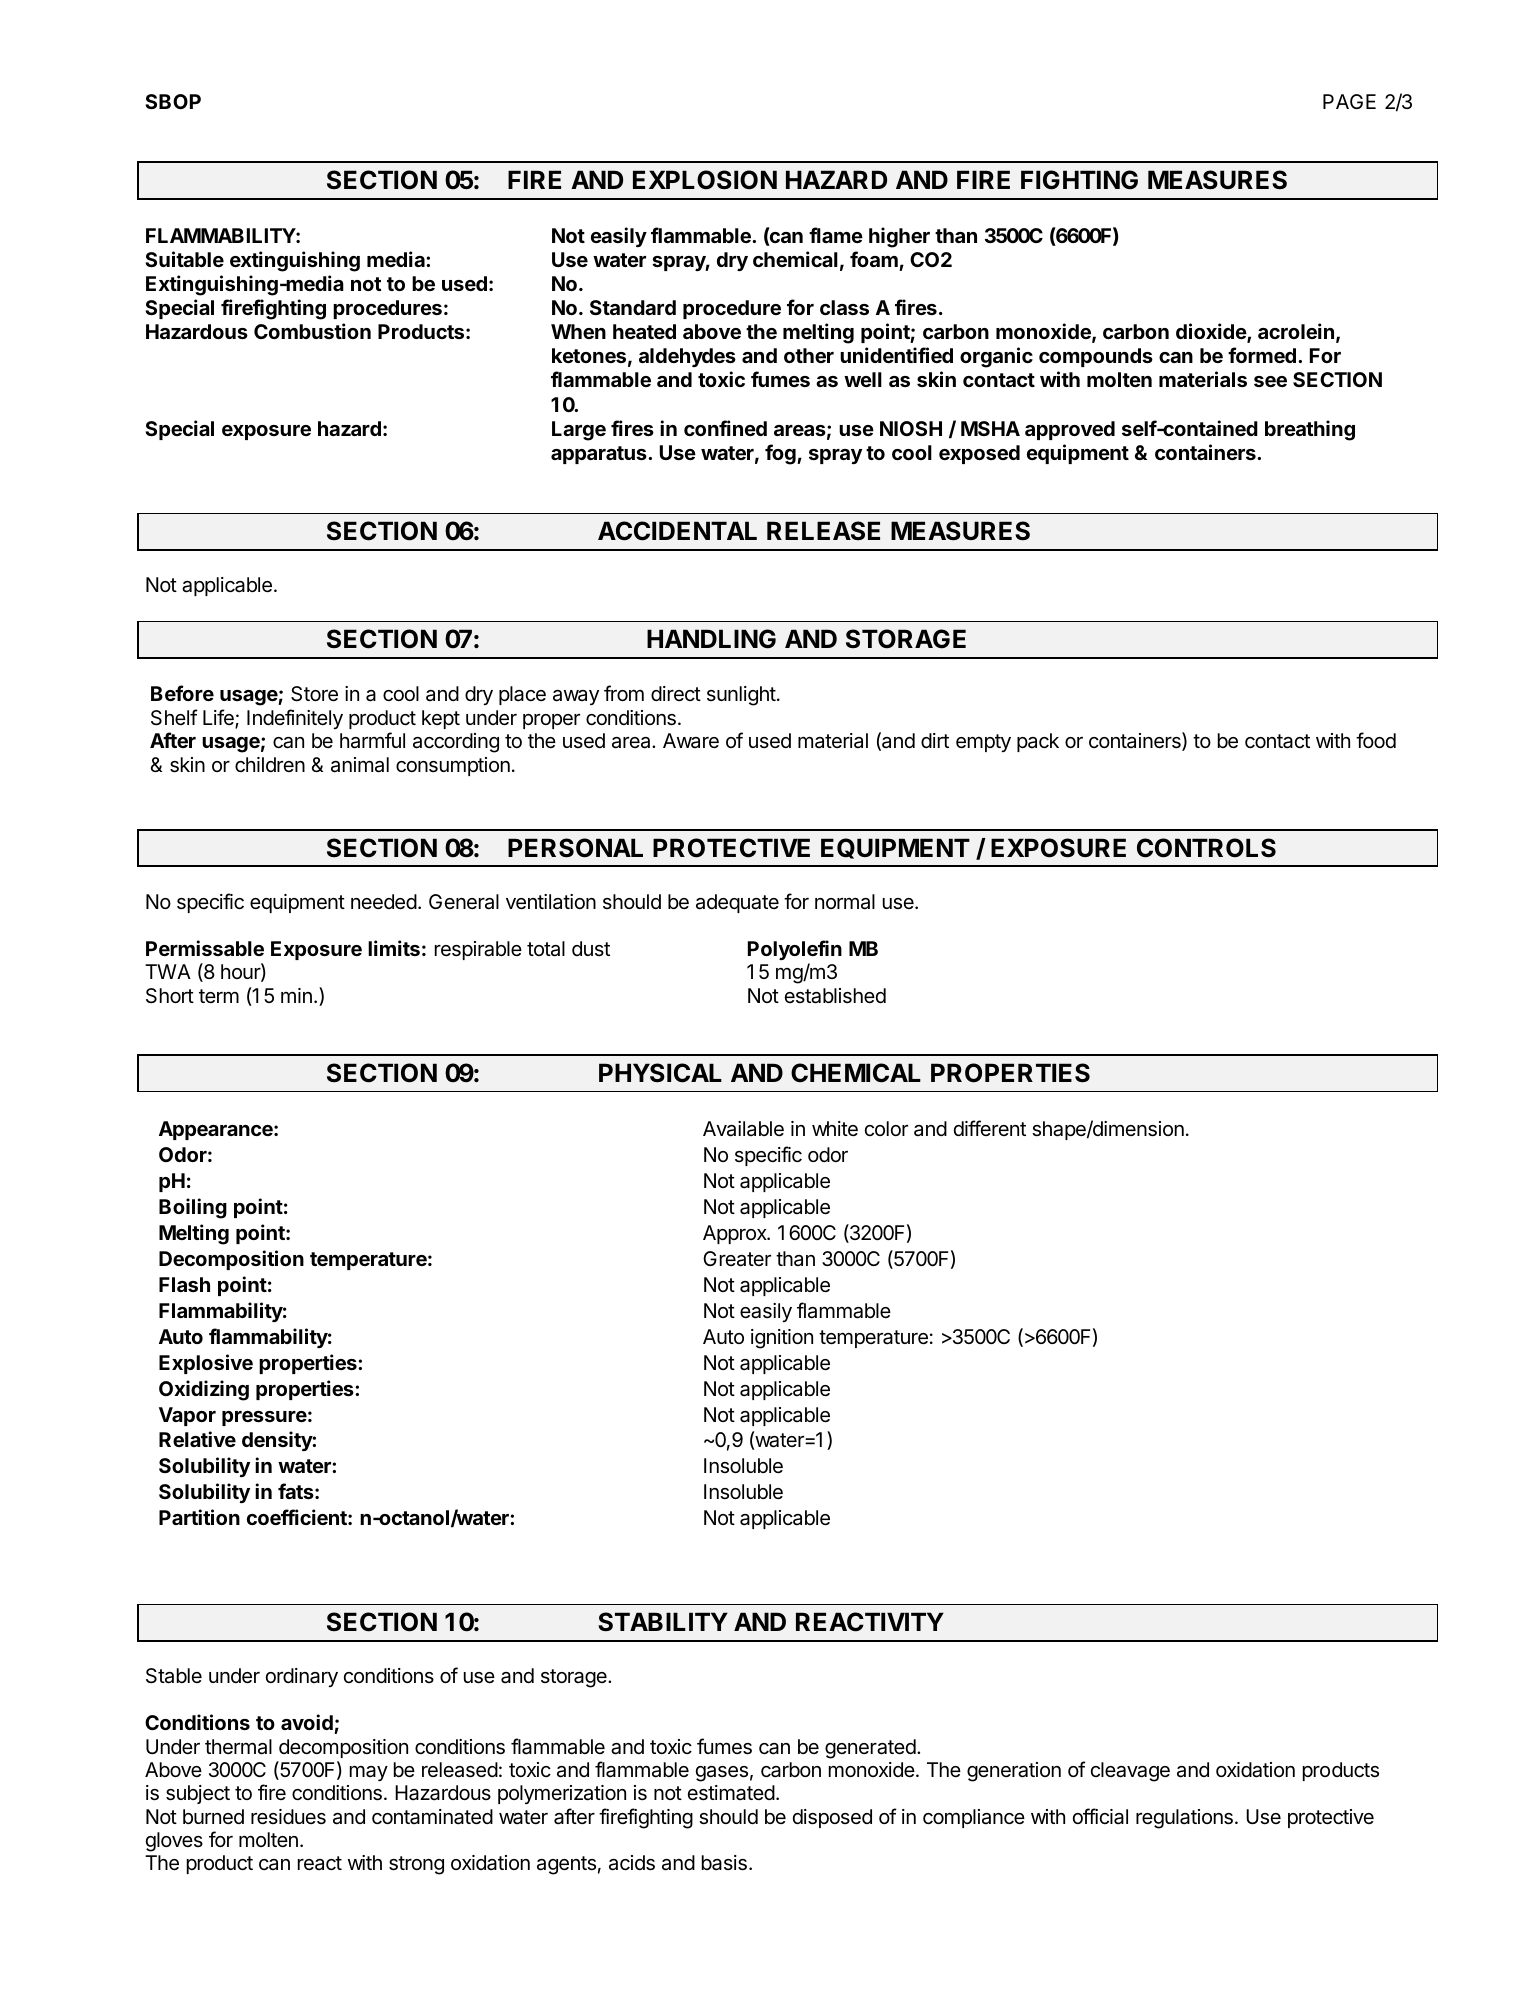 The image size is (1539, 1992). Describe the element at coordinates (990, 1128) in the screenshot. I see `different` at that location.
